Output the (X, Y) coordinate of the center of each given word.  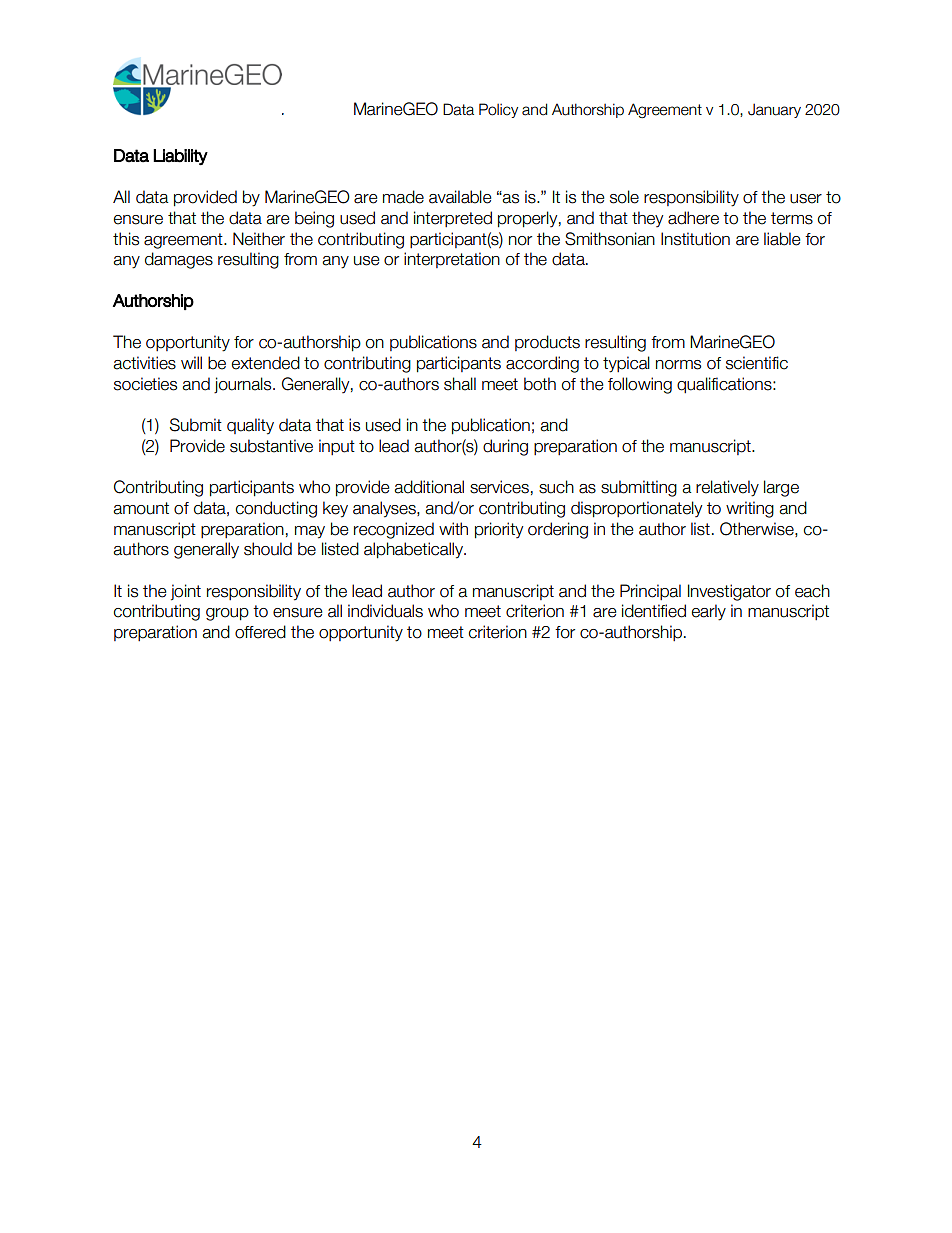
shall (460, 384)
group (227, 614)
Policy (498, 110)
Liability (180, 157)
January (774, 110)
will (191, 362)
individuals (385, 611)
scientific (757, 363)
